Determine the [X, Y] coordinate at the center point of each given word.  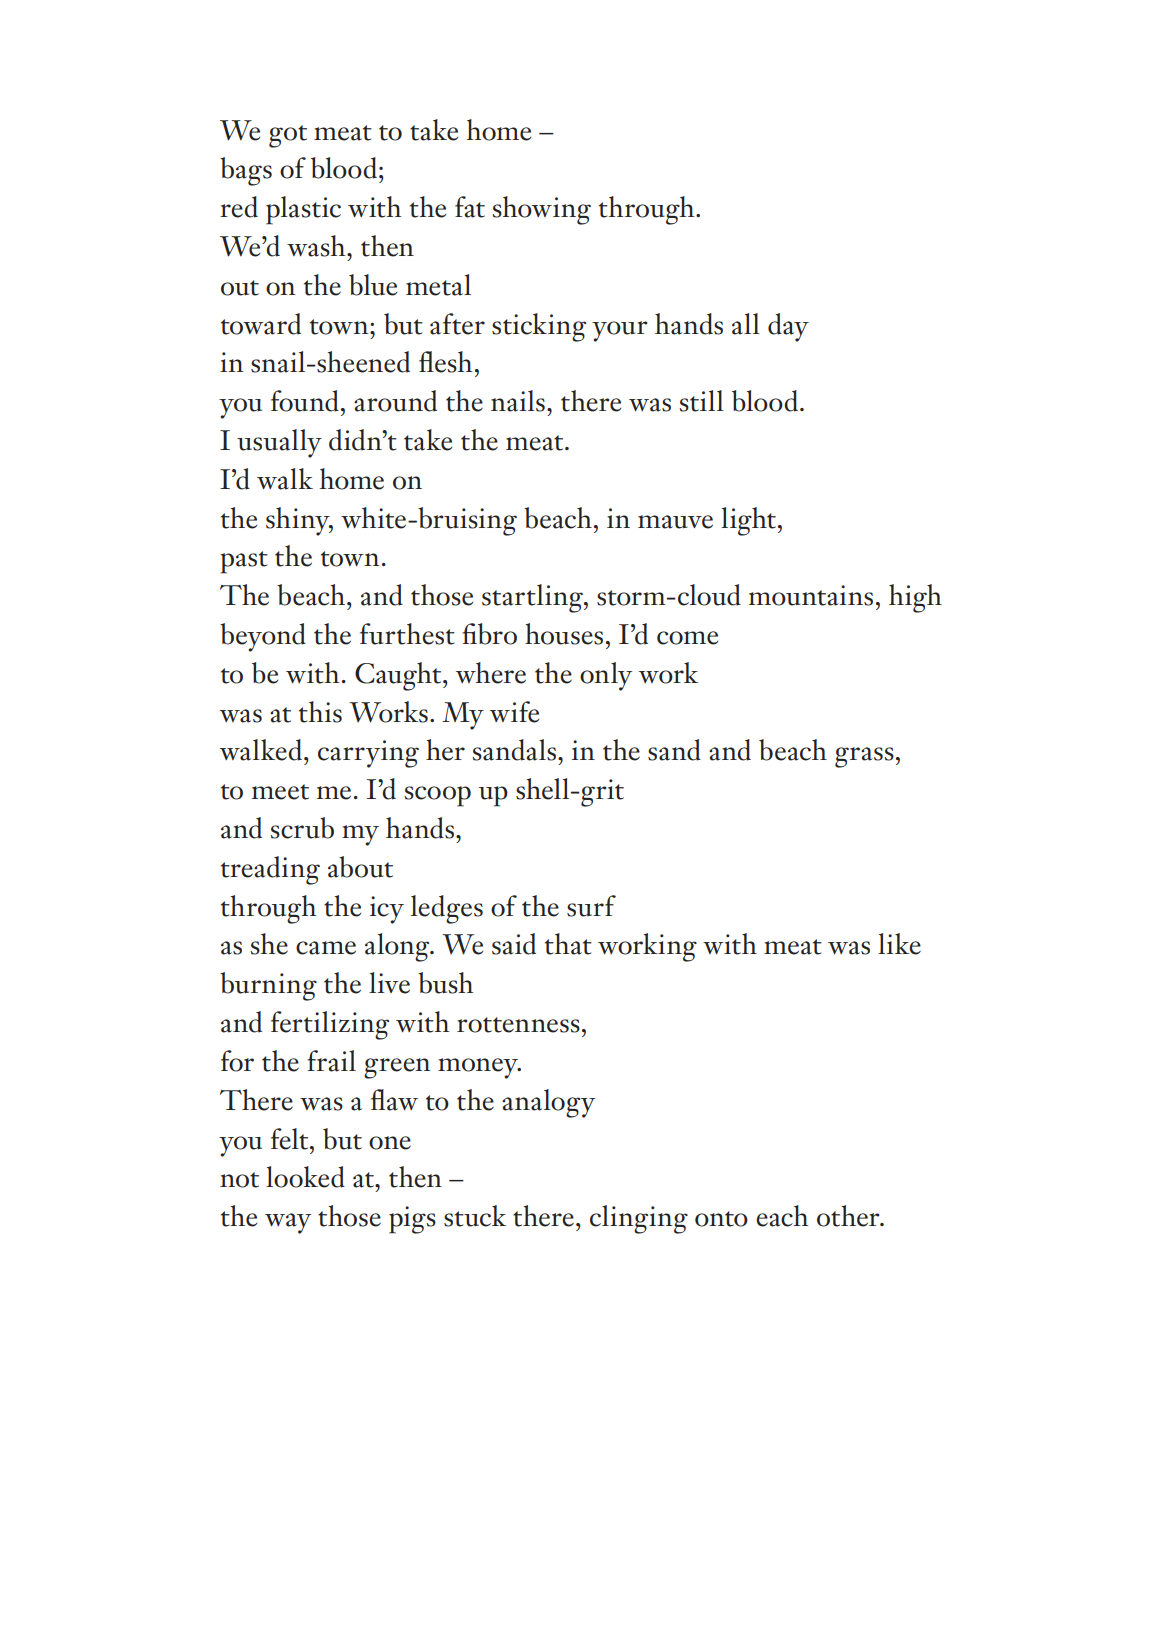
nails [518, 401]
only [606, 676]
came [326, 948]
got [288, 136]
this [320, 712]
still [701, 401]
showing [541, 210]
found [305, 401]
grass [864, 757]
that [568, 944]
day [788, 327]
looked [305, 1177]
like [899, 944]
